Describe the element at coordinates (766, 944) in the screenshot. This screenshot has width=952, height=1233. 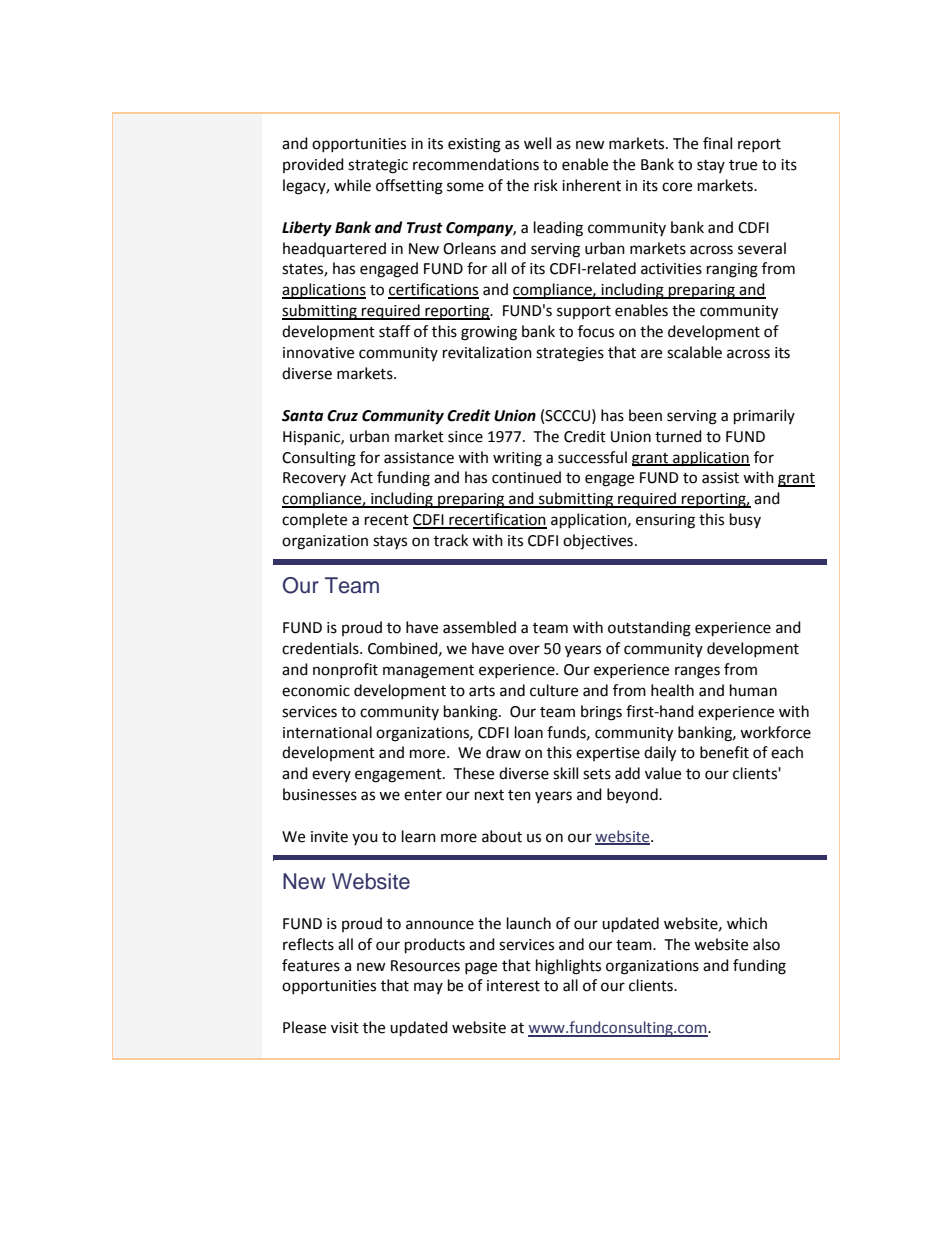
I see `also` at that location.
